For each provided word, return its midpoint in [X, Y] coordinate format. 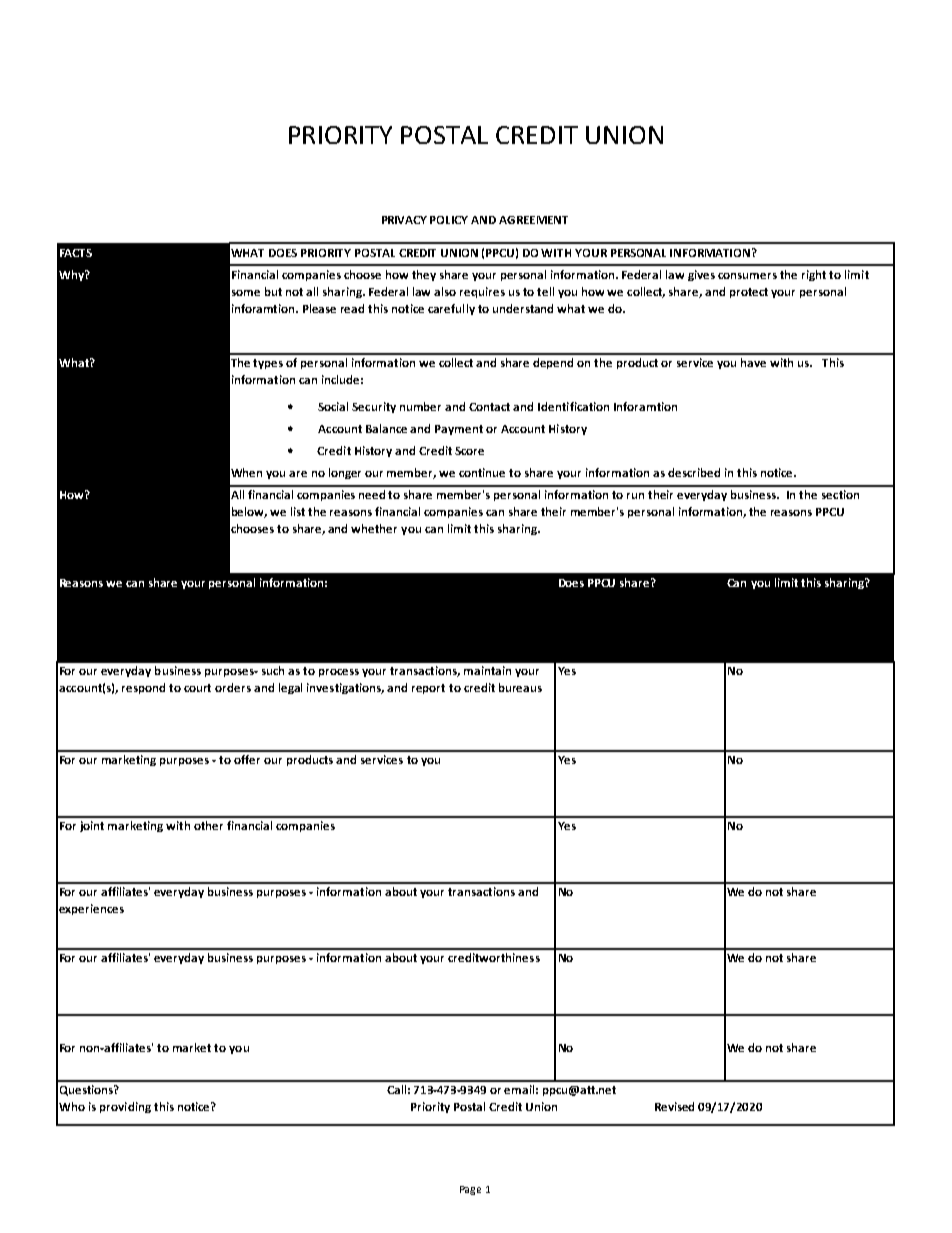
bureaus [520, 687]
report [428, 689]
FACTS [76, 253]
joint [92, 826]
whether [374, 528]
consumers [747, 276]
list [298, 511]
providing [125, 1107]
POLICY [449, 220]
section [840, 494]
